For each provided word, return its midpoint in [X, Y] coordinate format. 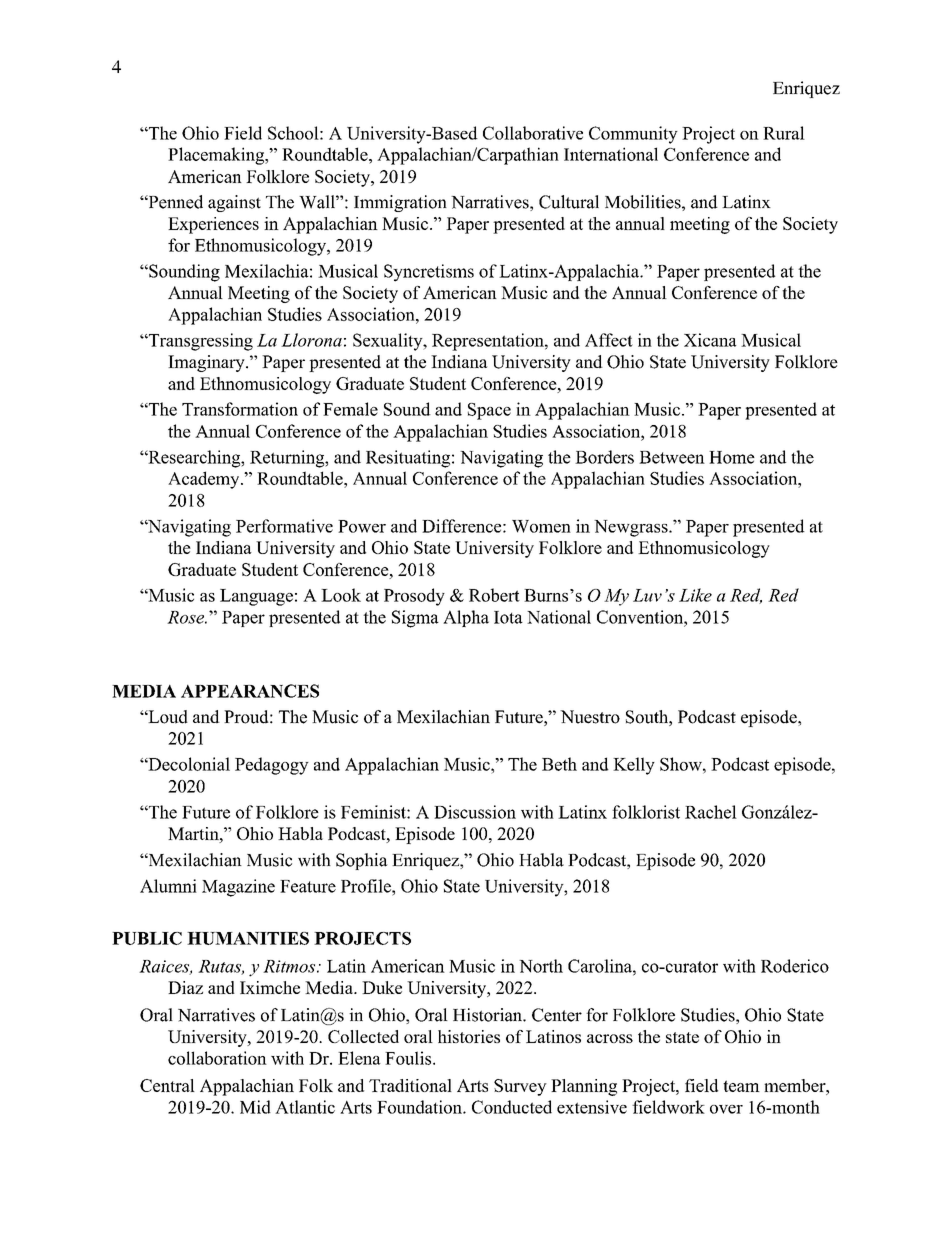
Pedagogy [272, 766]
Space [489, 411]
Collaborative [533, 133]
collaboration [217, 1058]
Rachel [711, 812]
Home [732, 457]
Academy [205, 480]
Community [633, 135]
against [234, 203]
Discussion [475, 812]
